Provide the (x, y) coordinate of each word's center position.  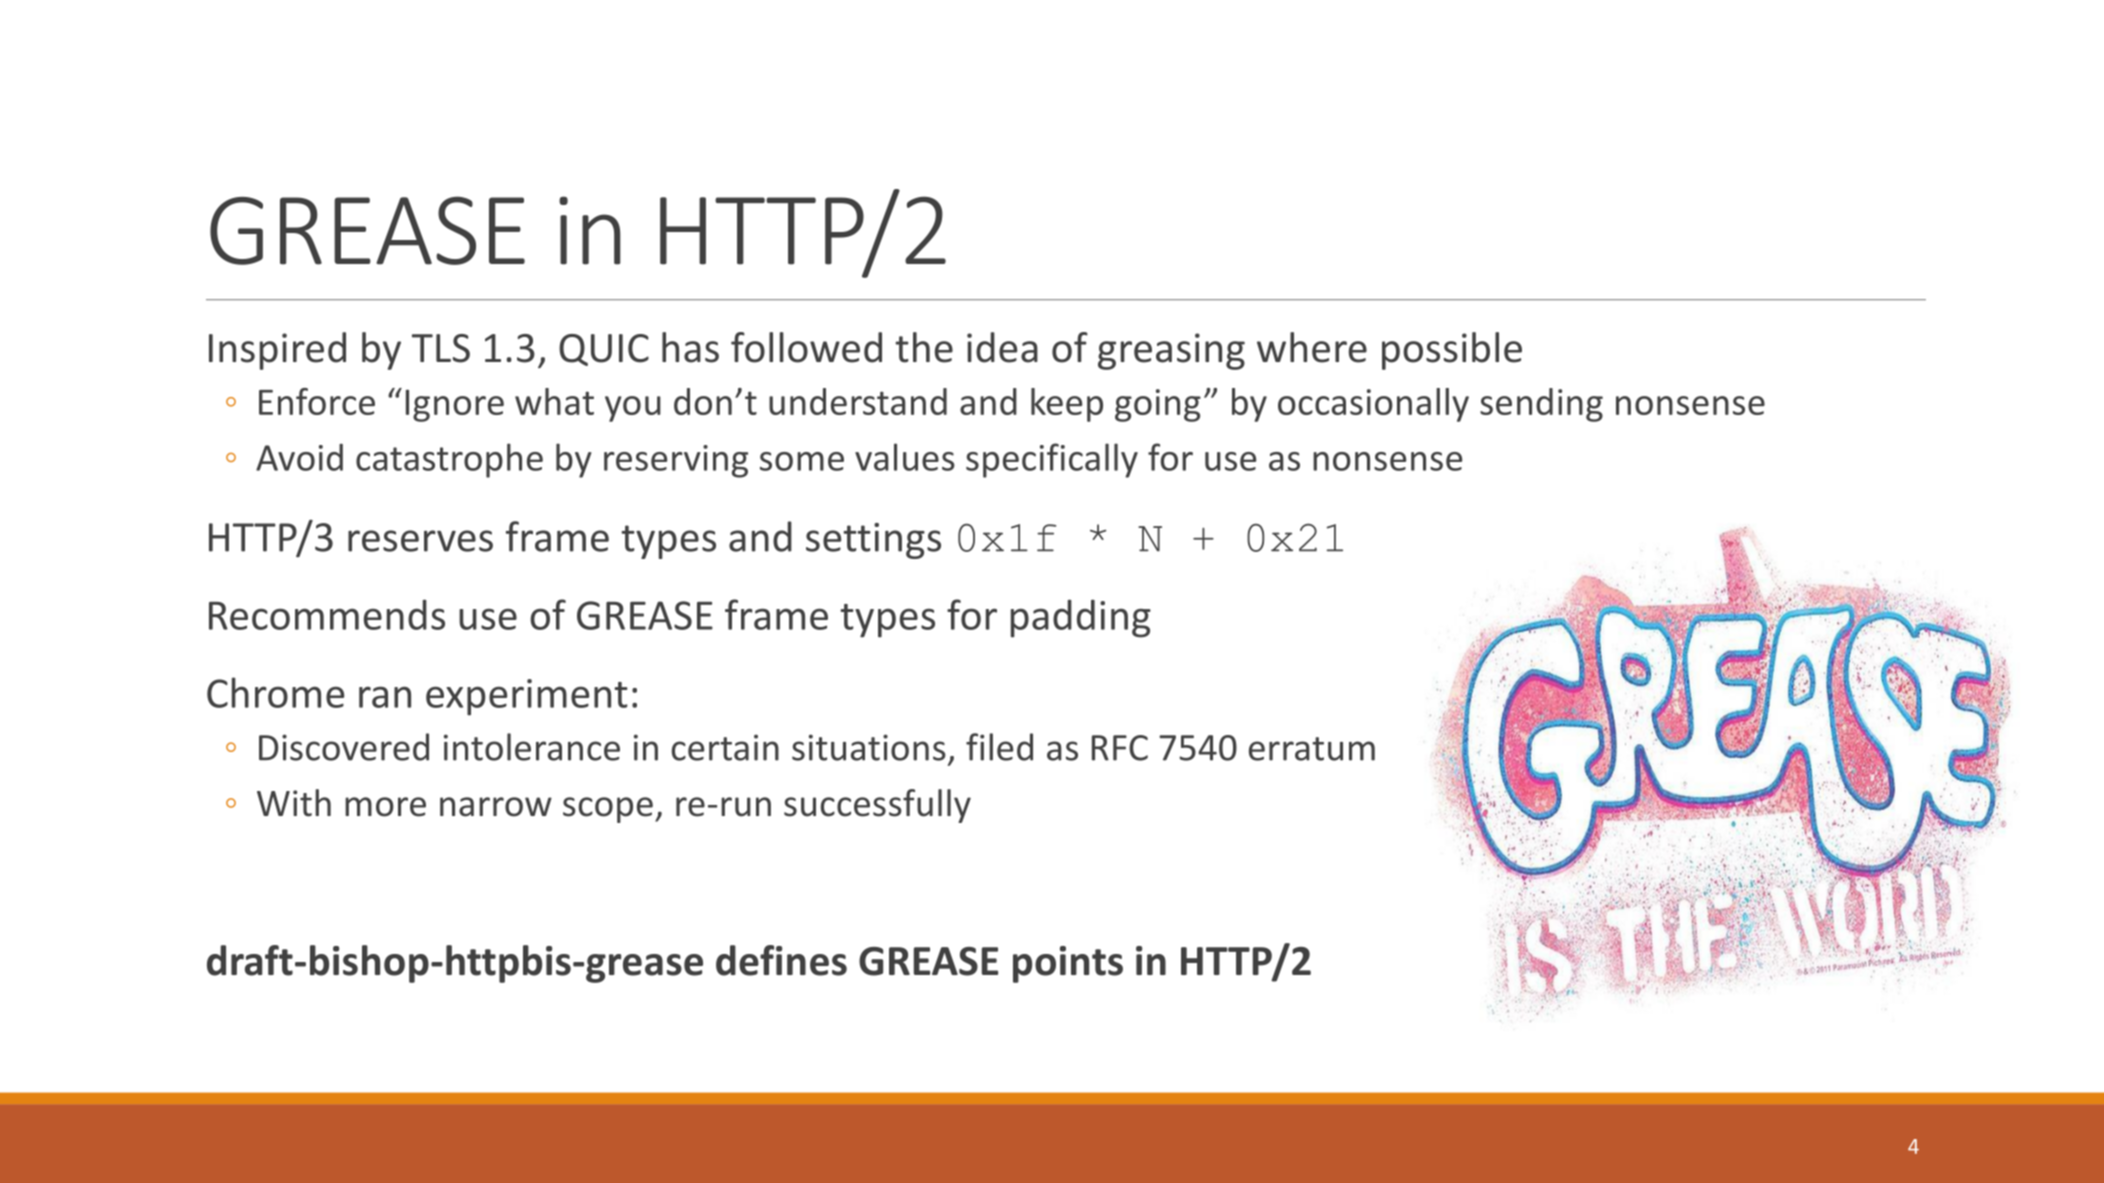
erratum (1312, 749)
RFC (1120, 748)
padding (1081, 618)
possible (1452, 351)
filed (999, 747)
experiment (527, 697)
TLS (441, 348)
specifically (1052, 460)
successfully (877, 806)
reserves (420, 541)
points (1068, 964)
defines (781, 960)
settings (873, 541)
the (924, 347)
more (385, 807)
